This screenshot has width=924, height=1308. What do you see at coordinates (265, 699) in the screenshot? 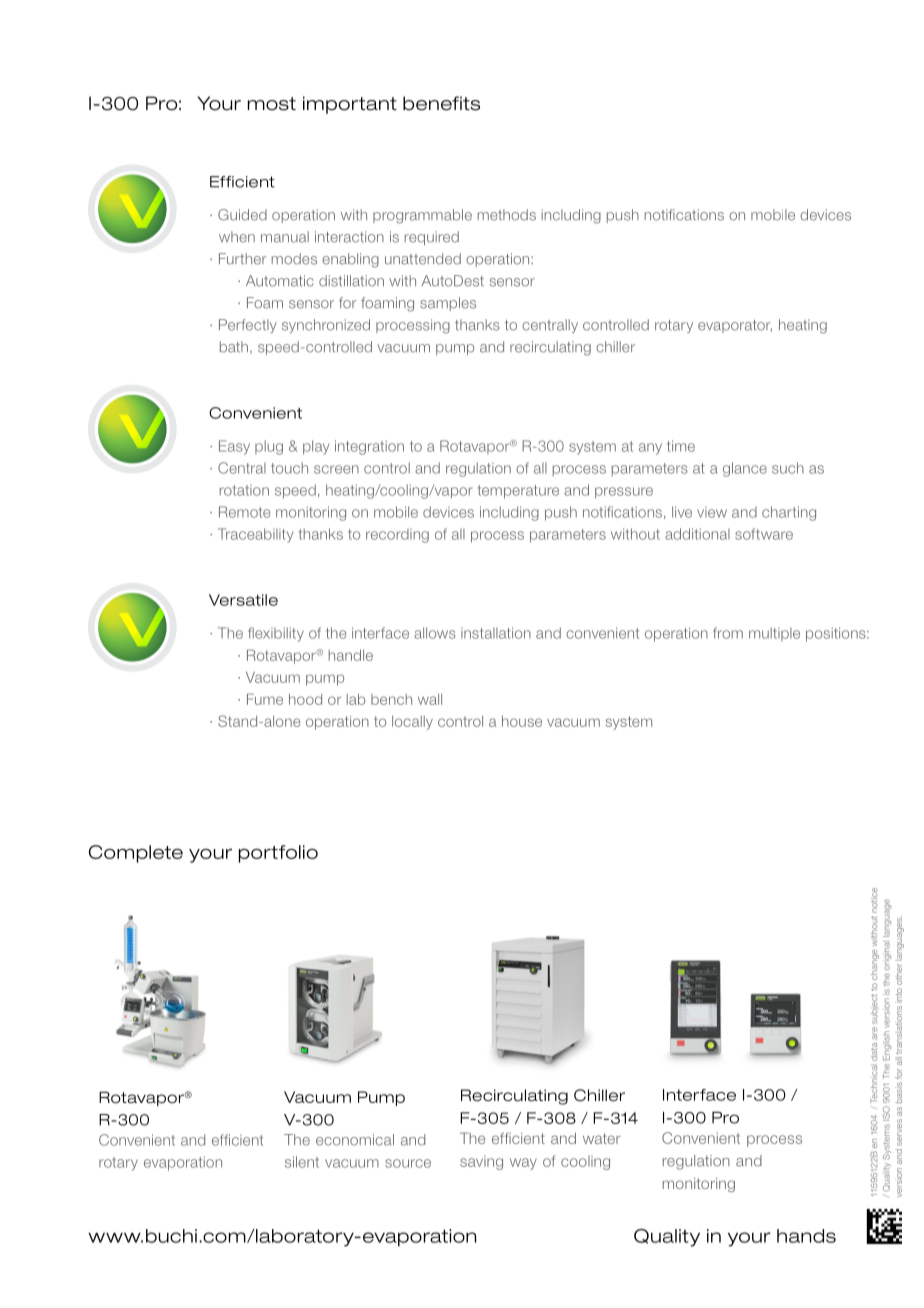
I see `Fume` at bounding box center [265, 699].
